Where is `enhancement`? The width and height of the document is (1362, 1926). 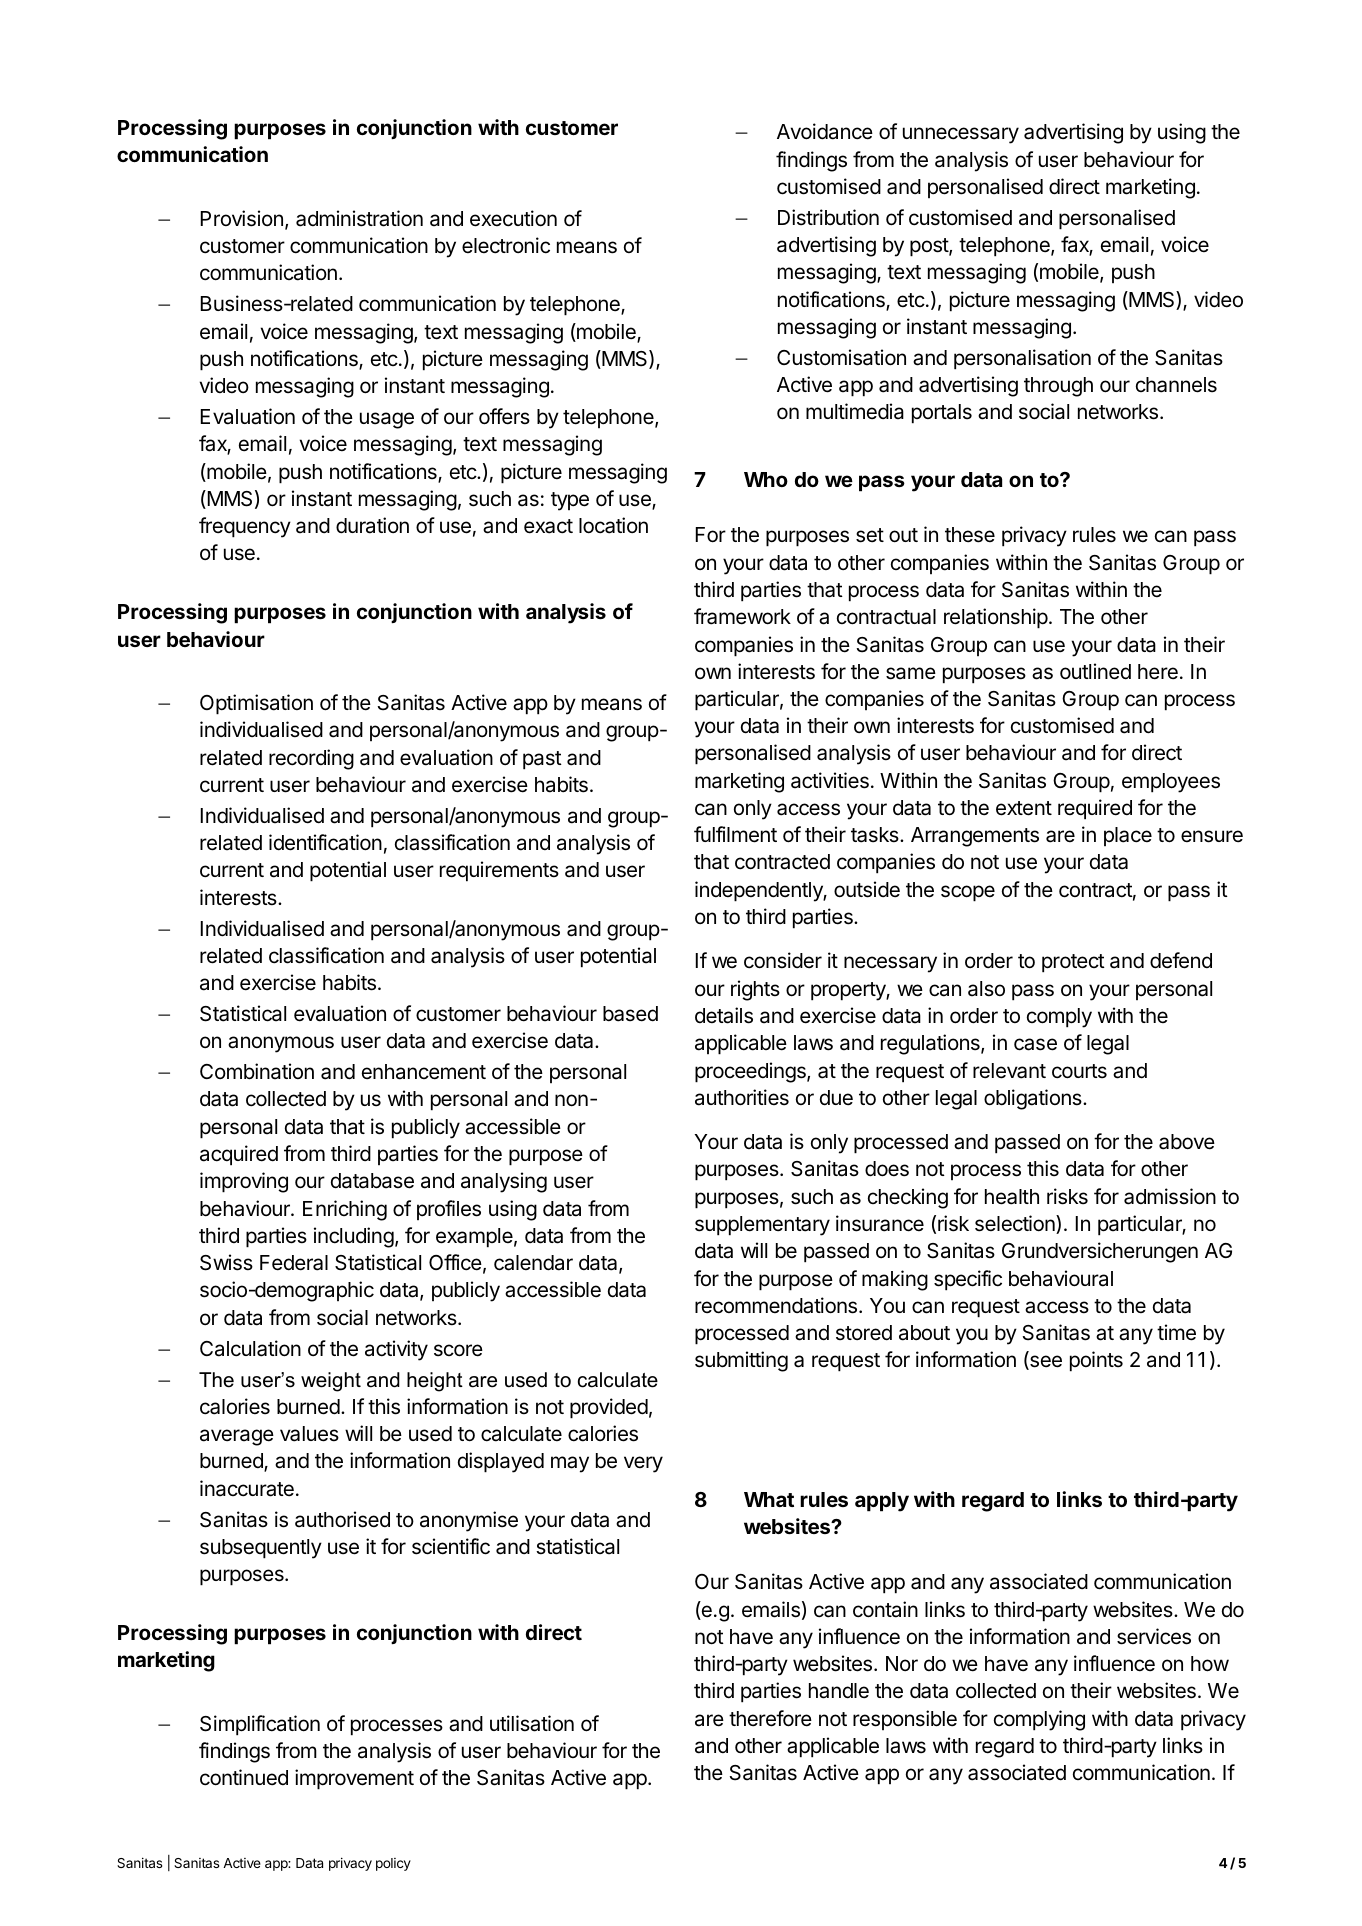 enhancement is located at coordinates (424, 1072).
